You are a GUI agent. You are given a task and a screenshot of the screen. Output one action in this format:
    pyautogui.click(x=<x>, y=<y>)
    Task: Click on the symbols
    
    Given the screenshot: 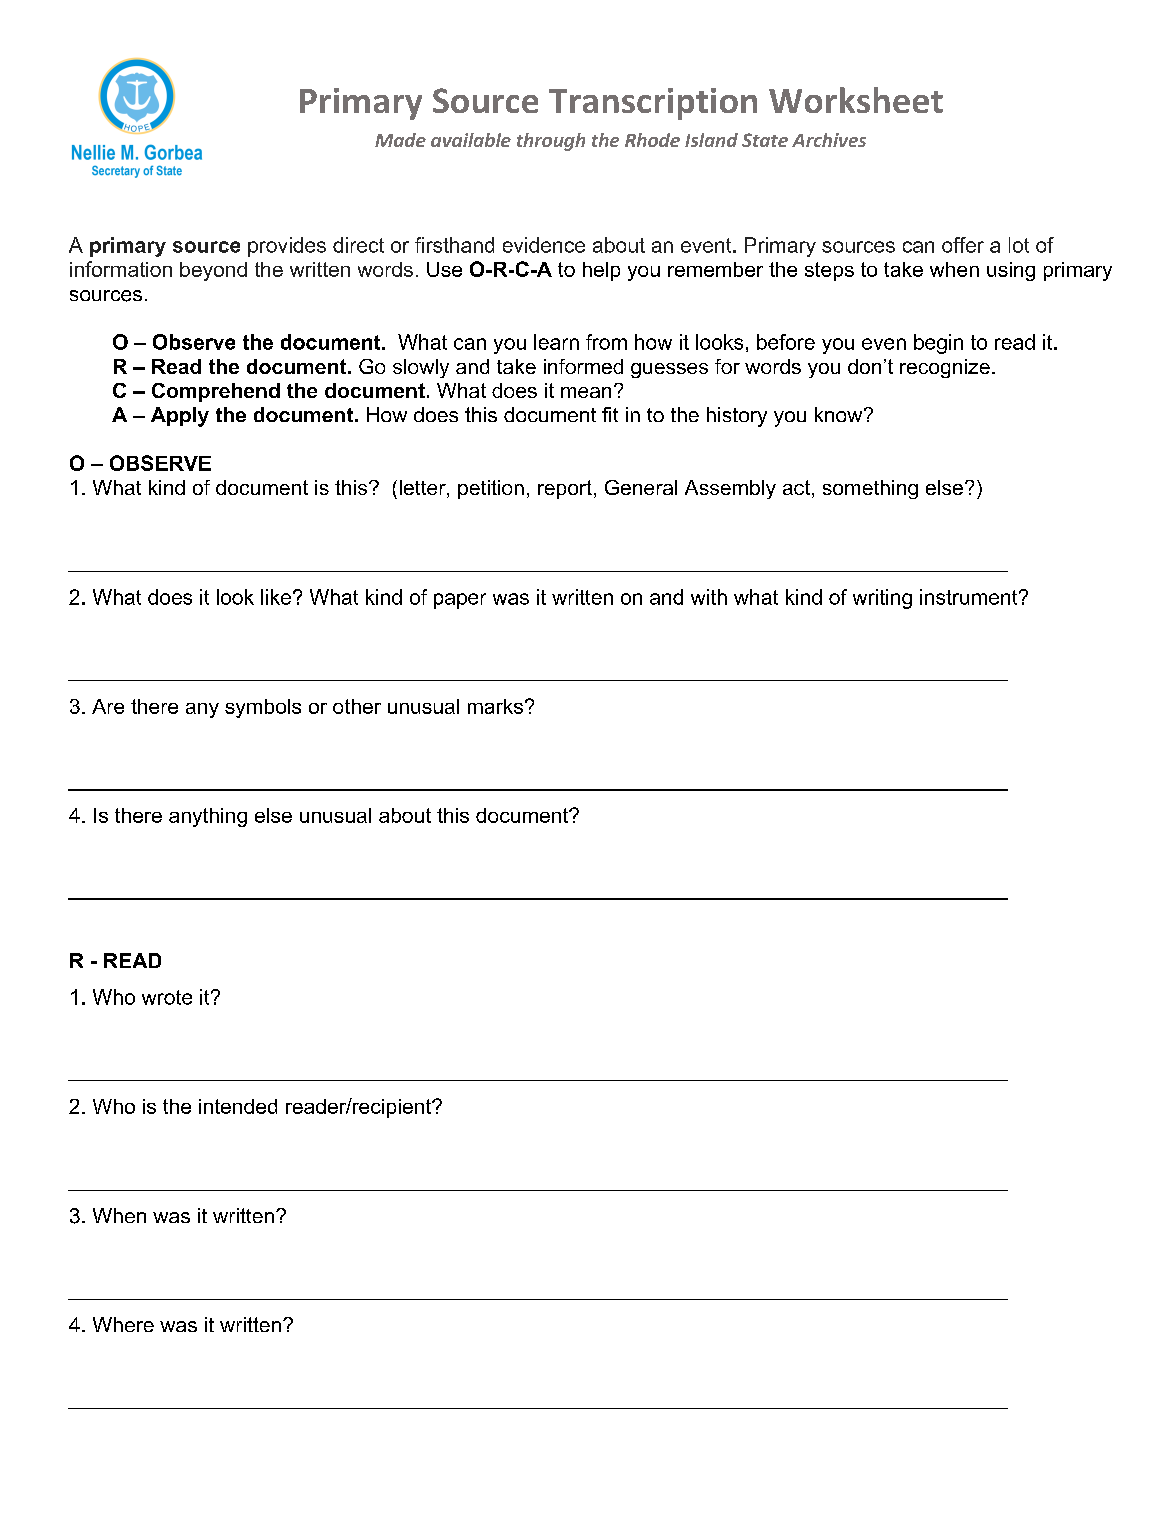 What is the action you would take?
    pyautogui.click(x=263, y=708)
